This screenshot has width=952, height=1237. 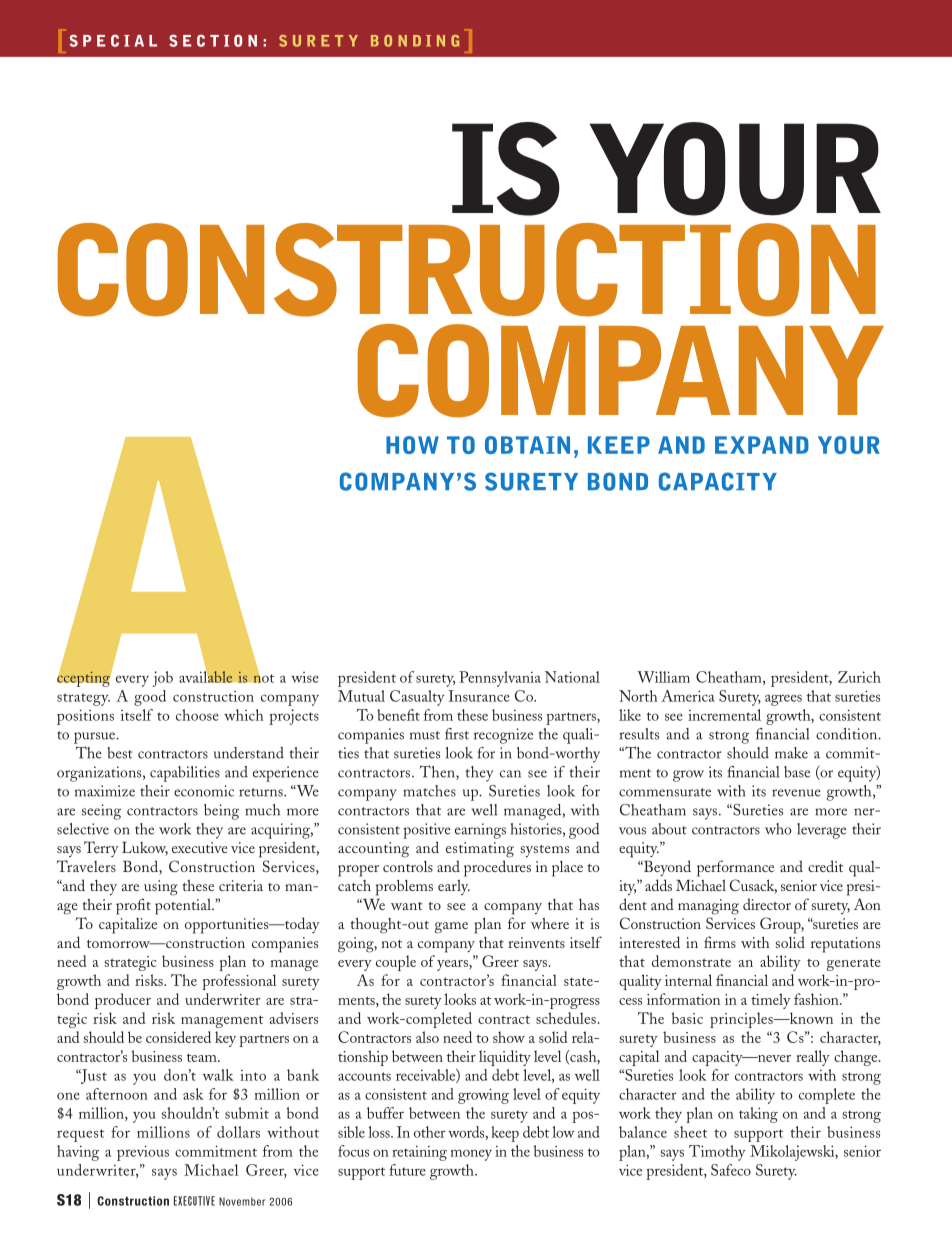 I want to click on Expand, so click(x=762, y=445).
